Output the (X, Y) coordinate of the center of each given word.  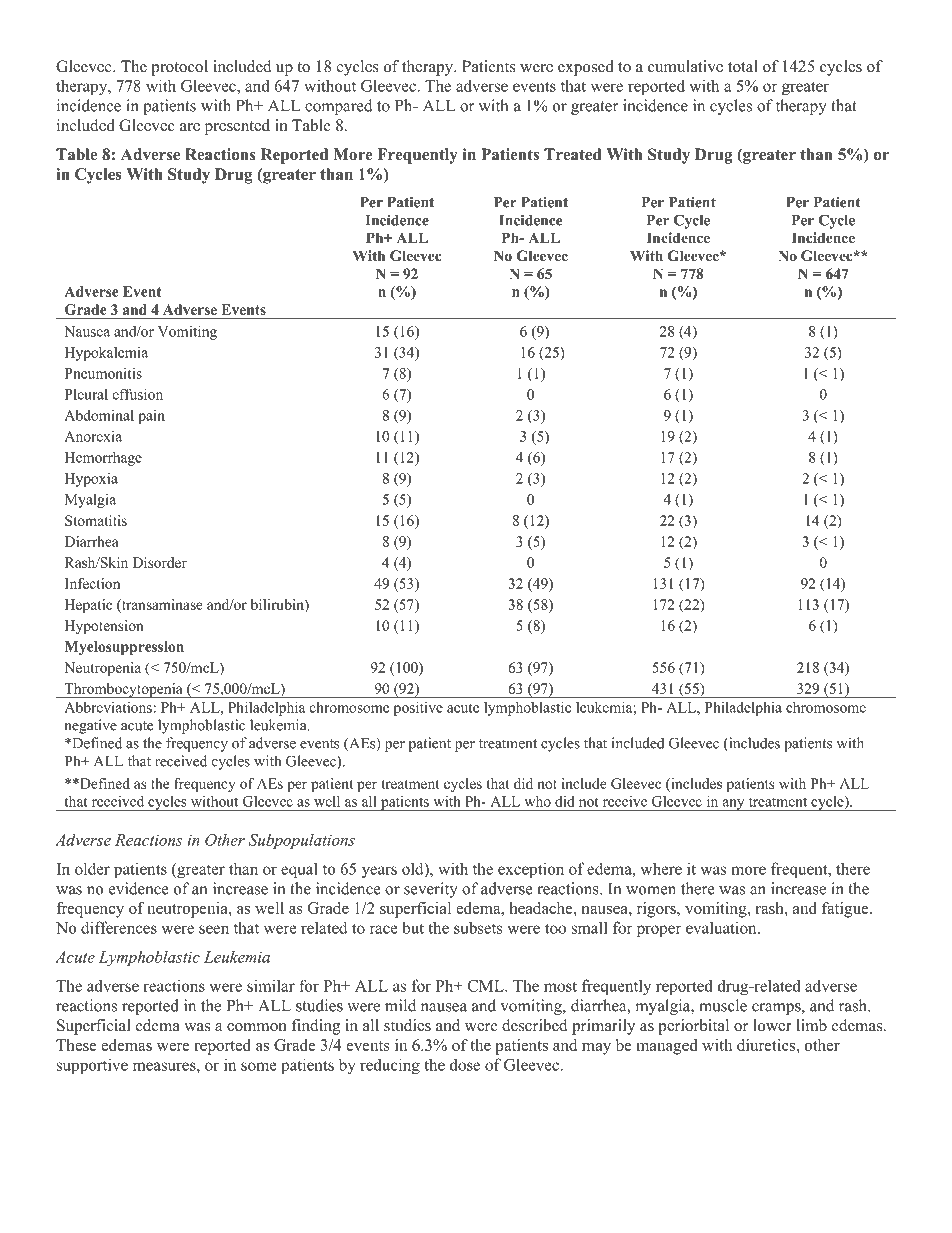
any (733, 805)
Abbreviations (108, 707)
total (743, 66)
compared (339, 107)
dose (465, 1064)
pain (151, 417)
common (257, 1027)
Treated (573, 154)
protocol (179, 68)
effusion (138, 394)
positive (418, 708)
